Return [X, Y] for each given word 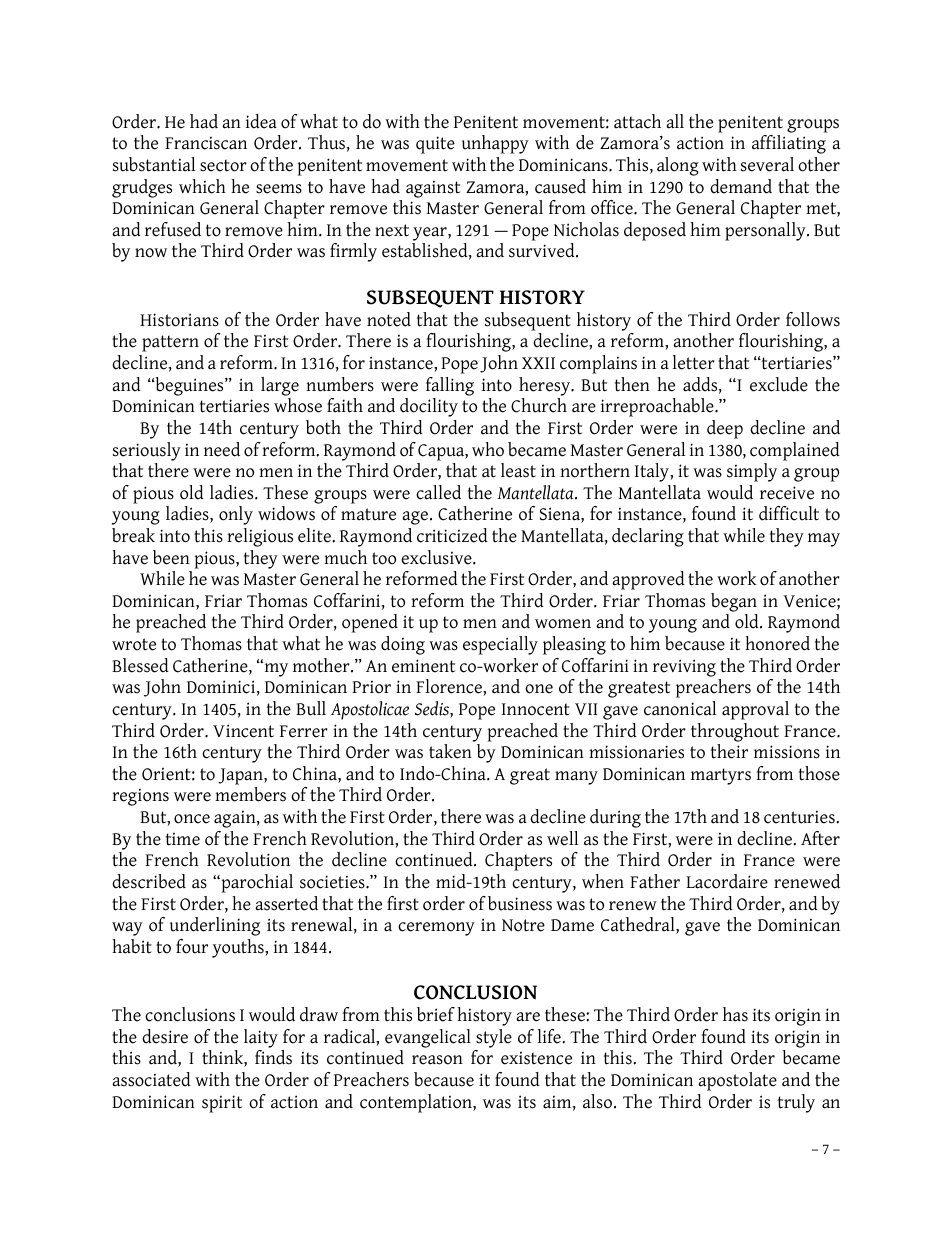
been [171, 557]
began [734, 604]
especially [500, 645]
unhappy [495, 144]
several [767, 164]
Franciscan [206, 143]
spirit [222, 1104]
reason [437, 1060]
